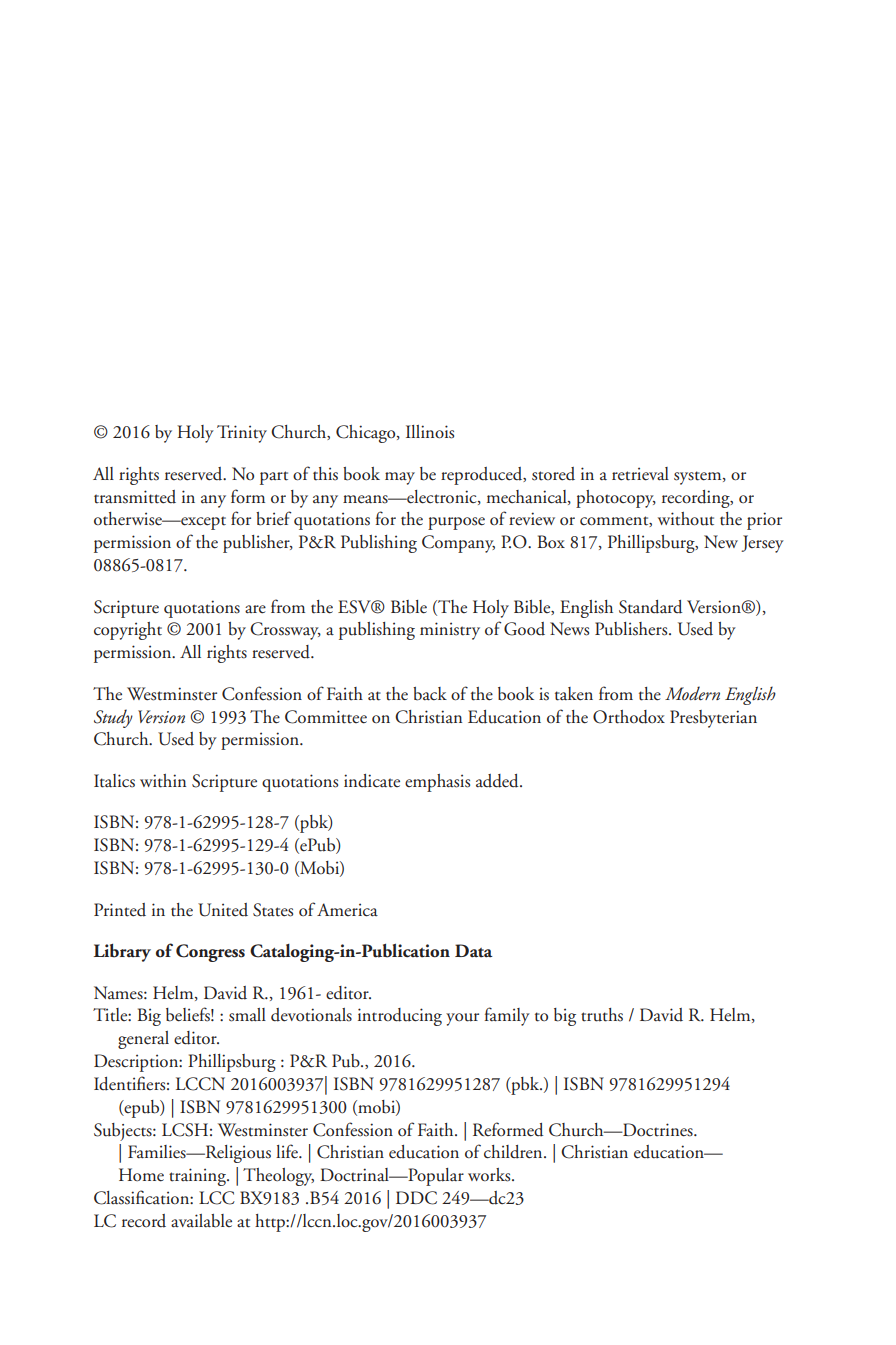  I want to click on small, so click(247, 1015).
